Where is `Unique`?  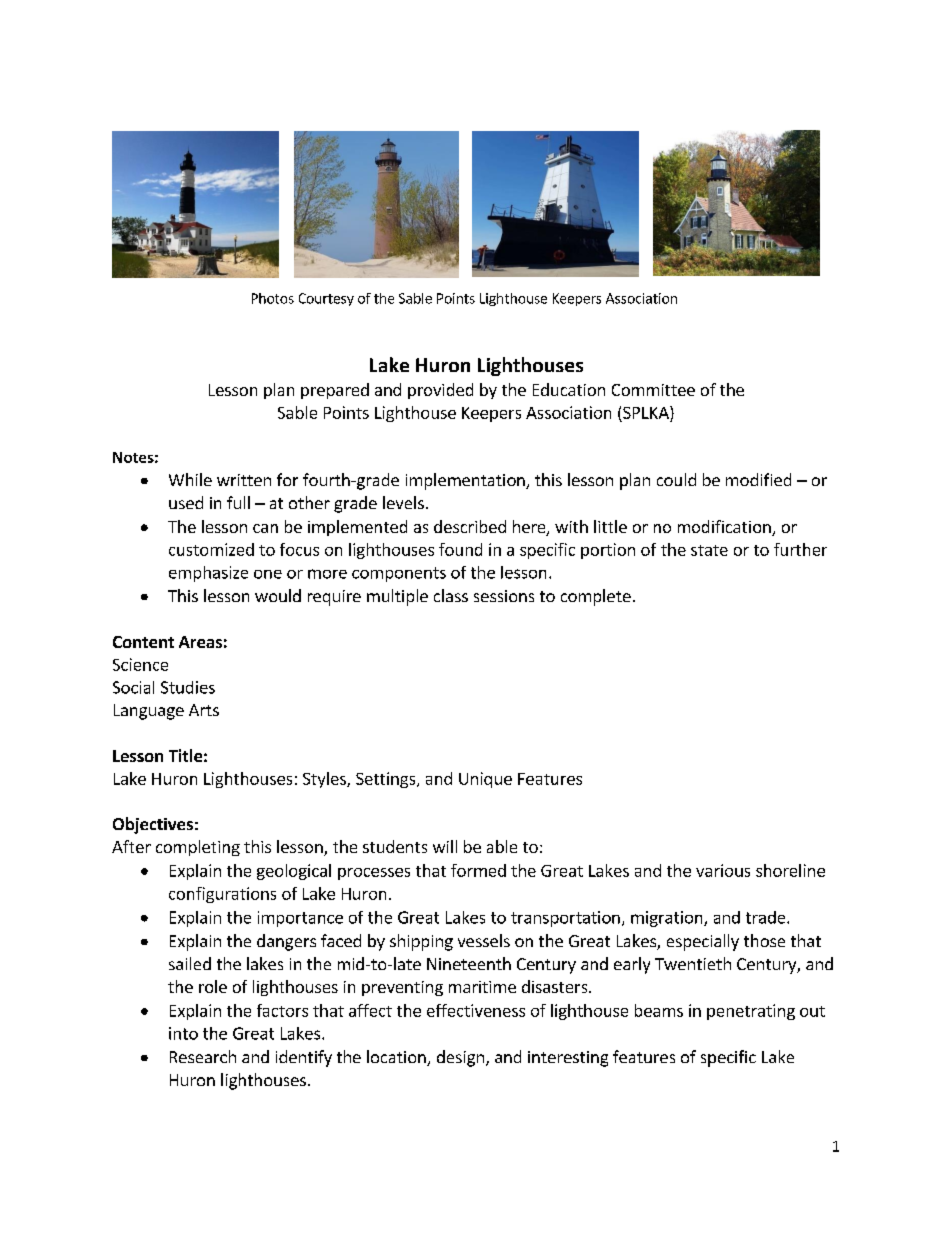 Unique is located at coordinates (485, 780).
